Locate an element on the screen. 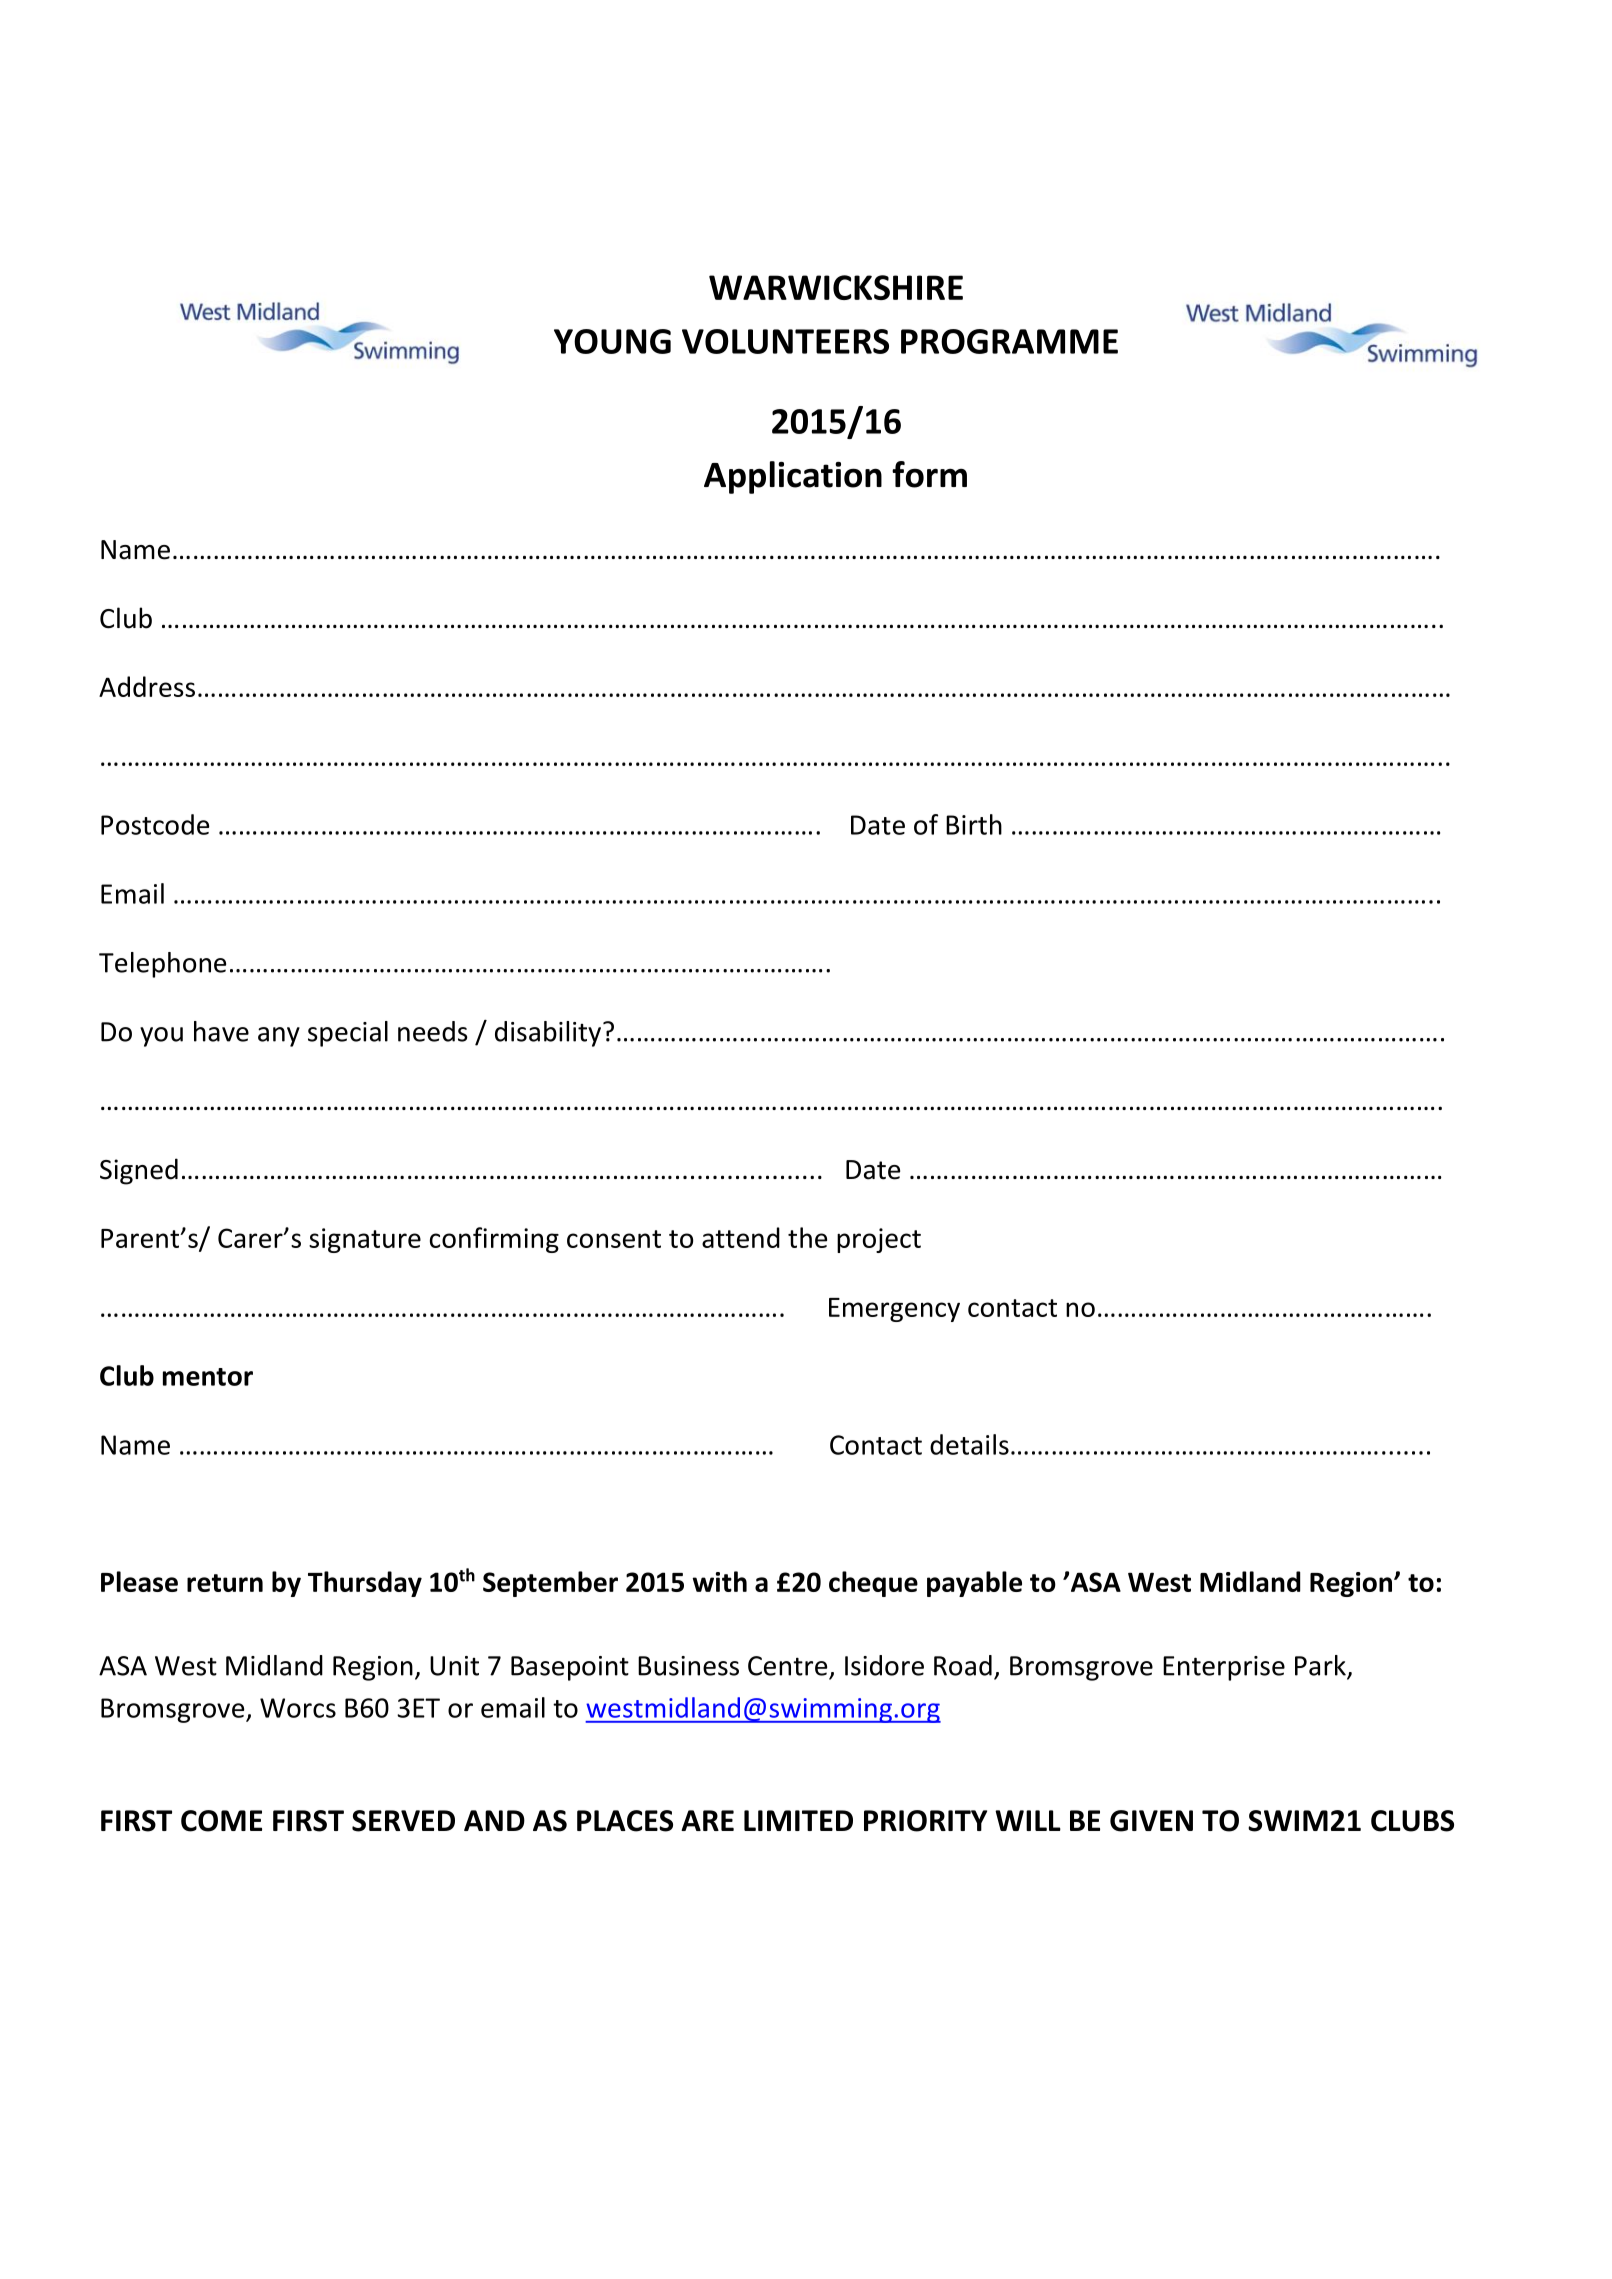  any is located at coordinates (279, 1037).
